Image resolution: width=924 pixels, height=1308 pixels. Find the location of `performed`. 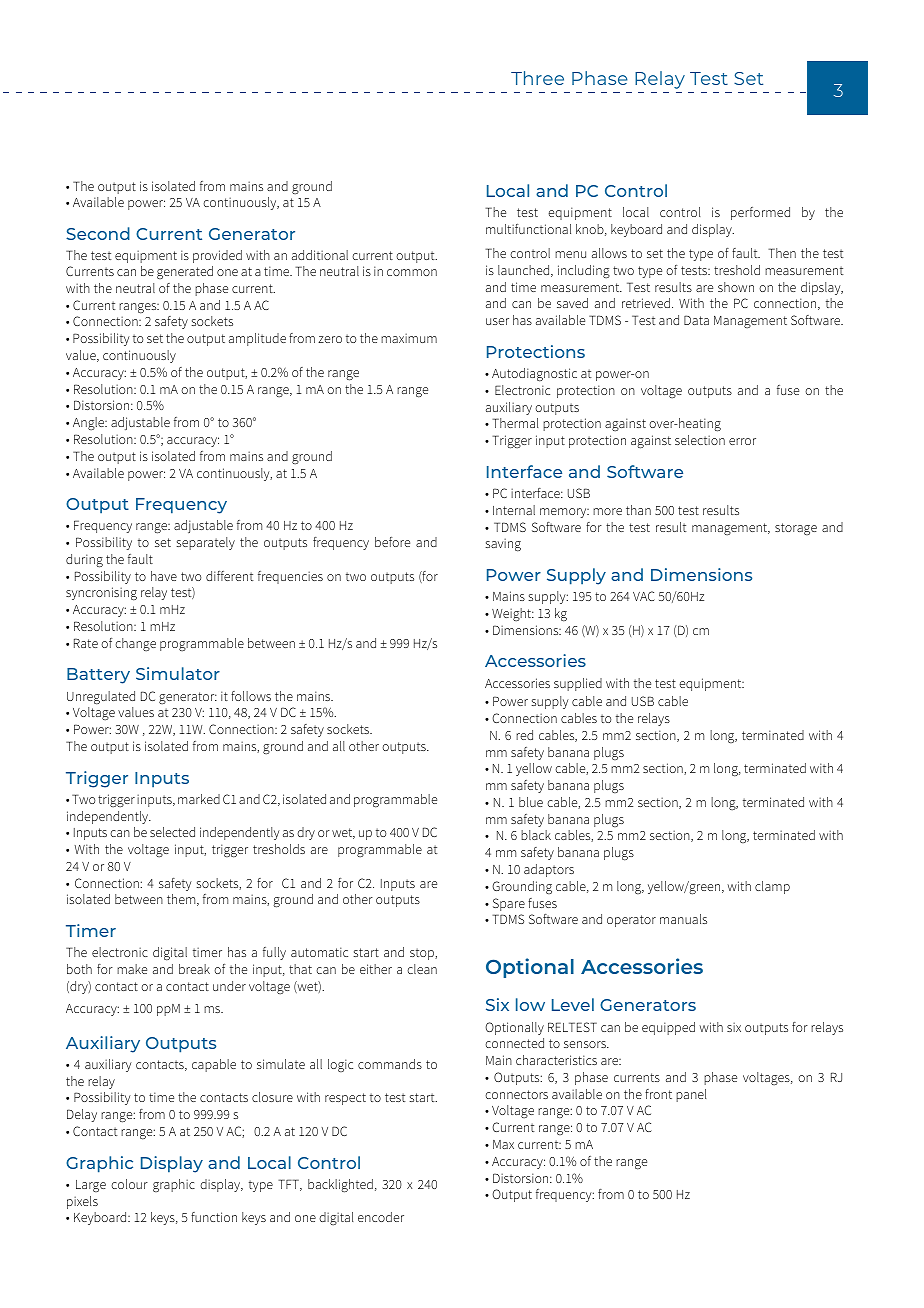

performed is located at coordinates (760, 213).
